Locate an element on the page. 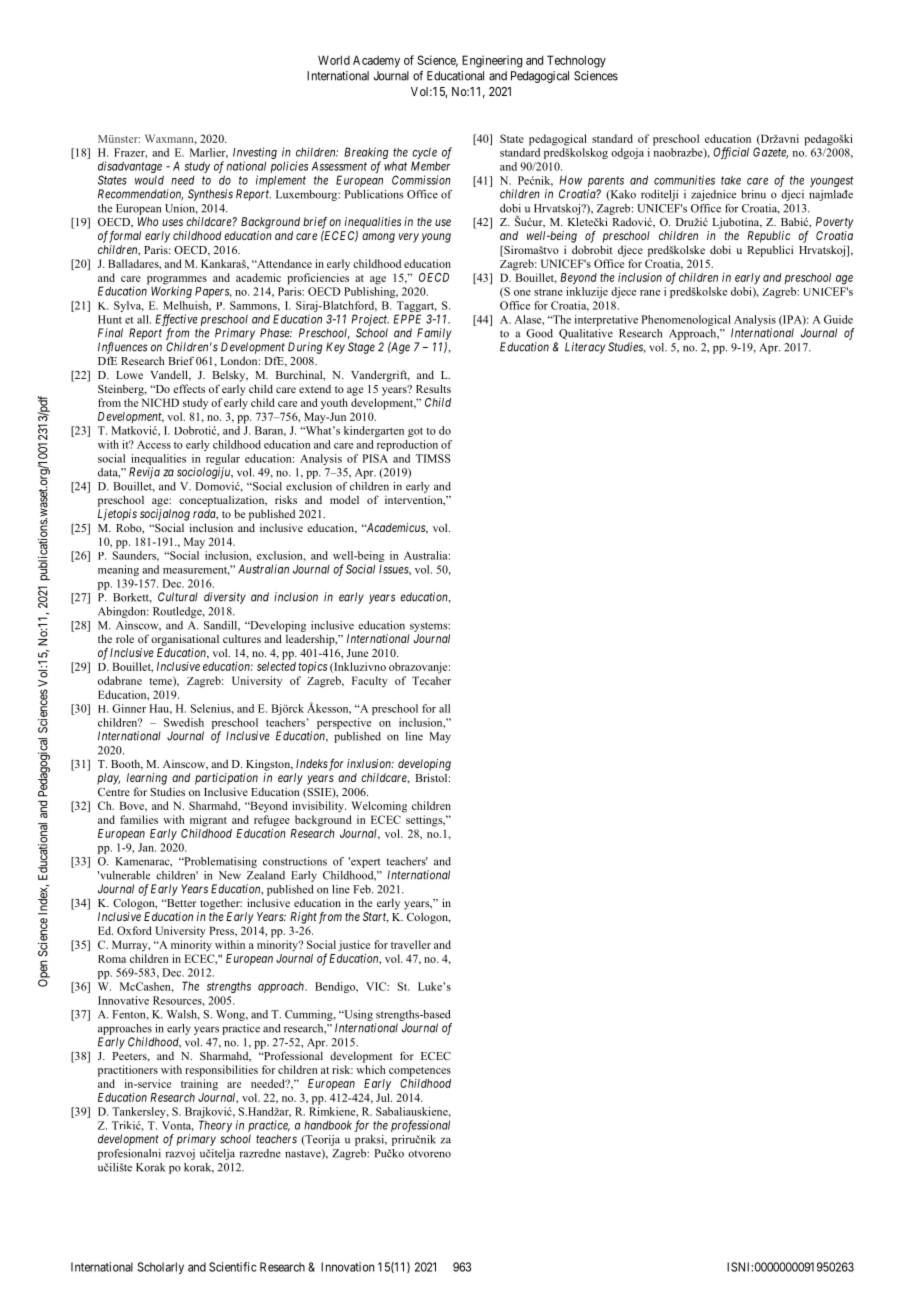  settings is located at coordinates (425, 821).
